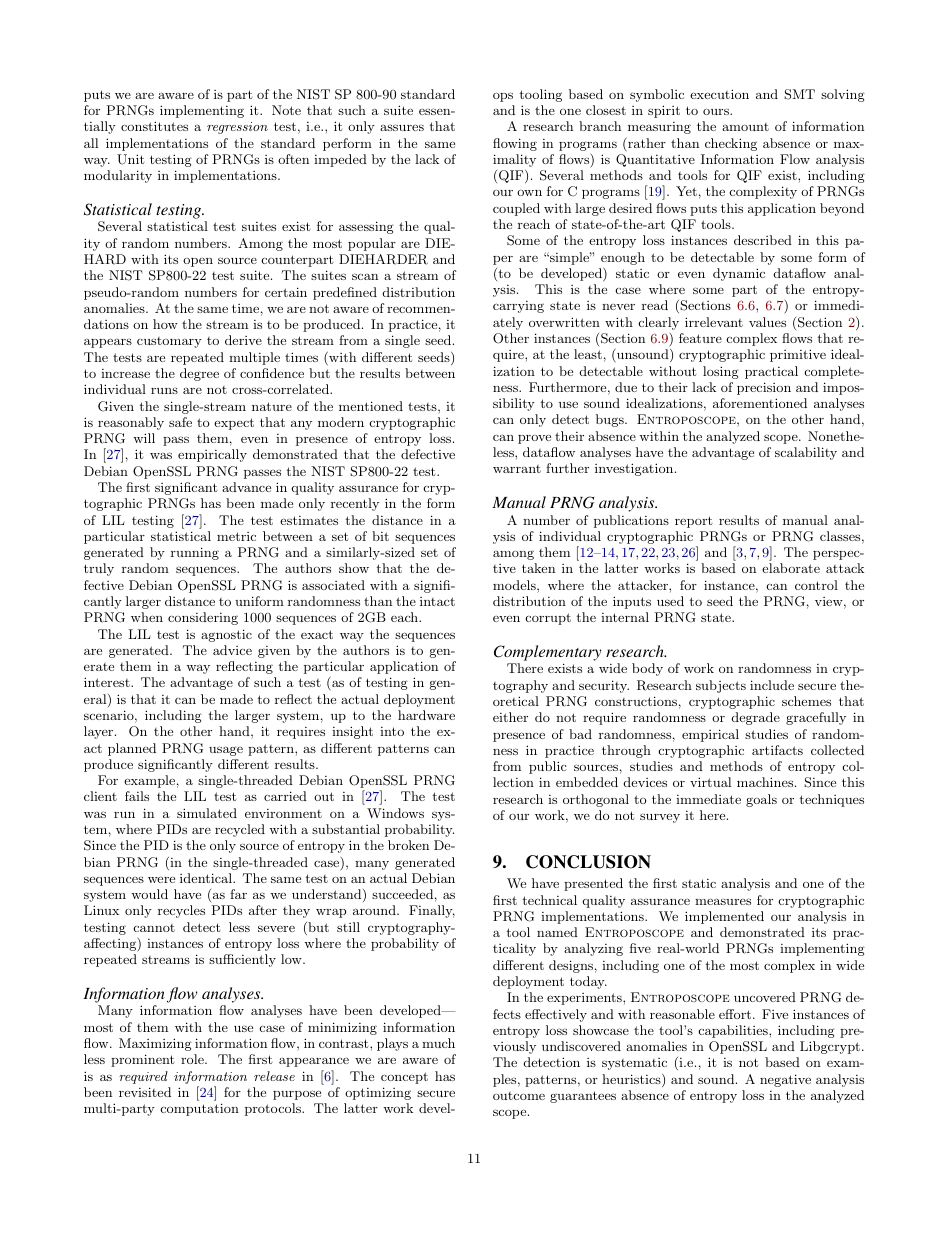 The width and height of the screenshot is (952, 1233). Describe the element at coordinates (734, 1031) in the screenshot. I see `capabilities` at that location.
